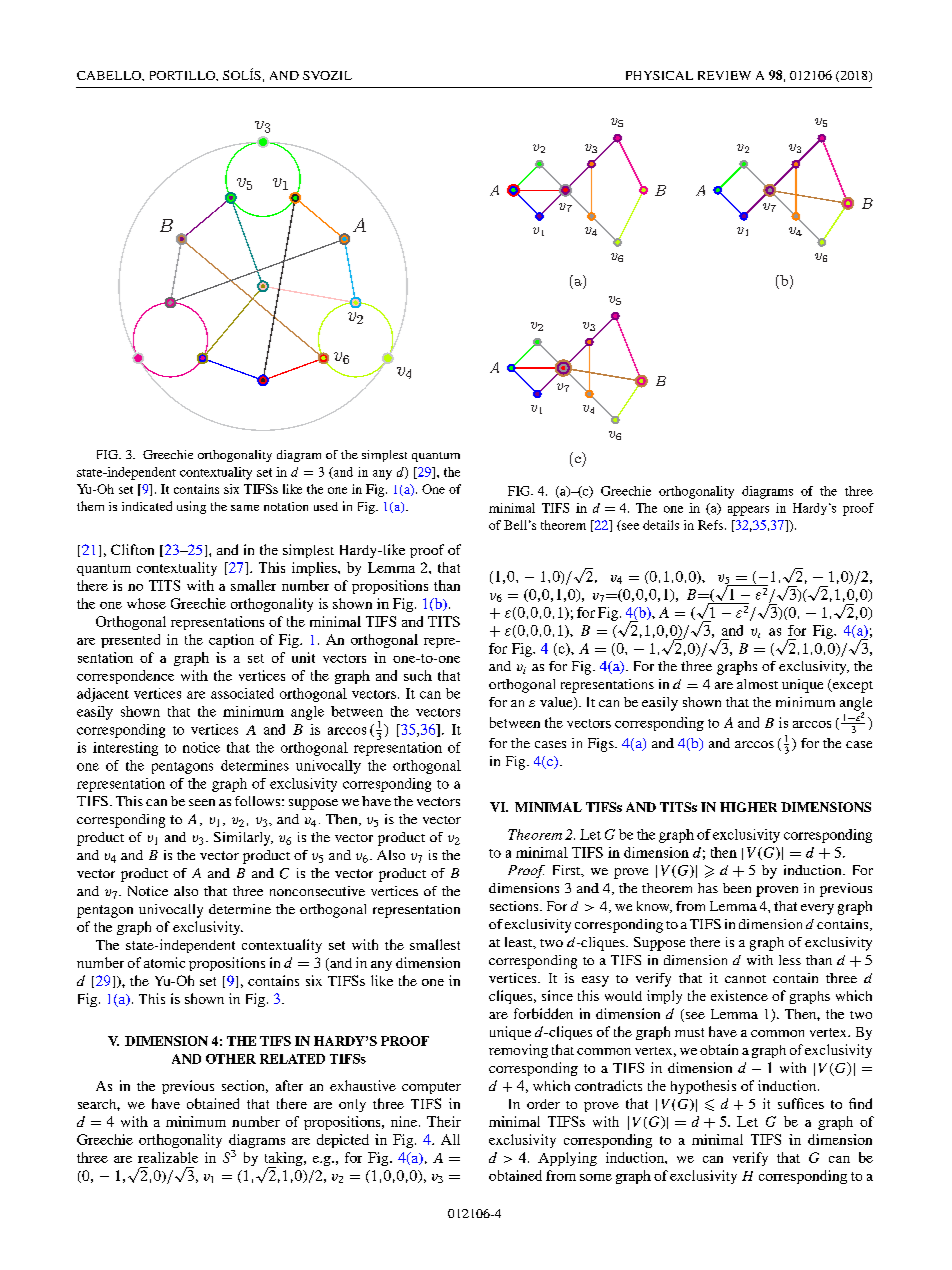 The height and width of the page is (1270, 952). I want to click on Figs, so click(602, 745).
